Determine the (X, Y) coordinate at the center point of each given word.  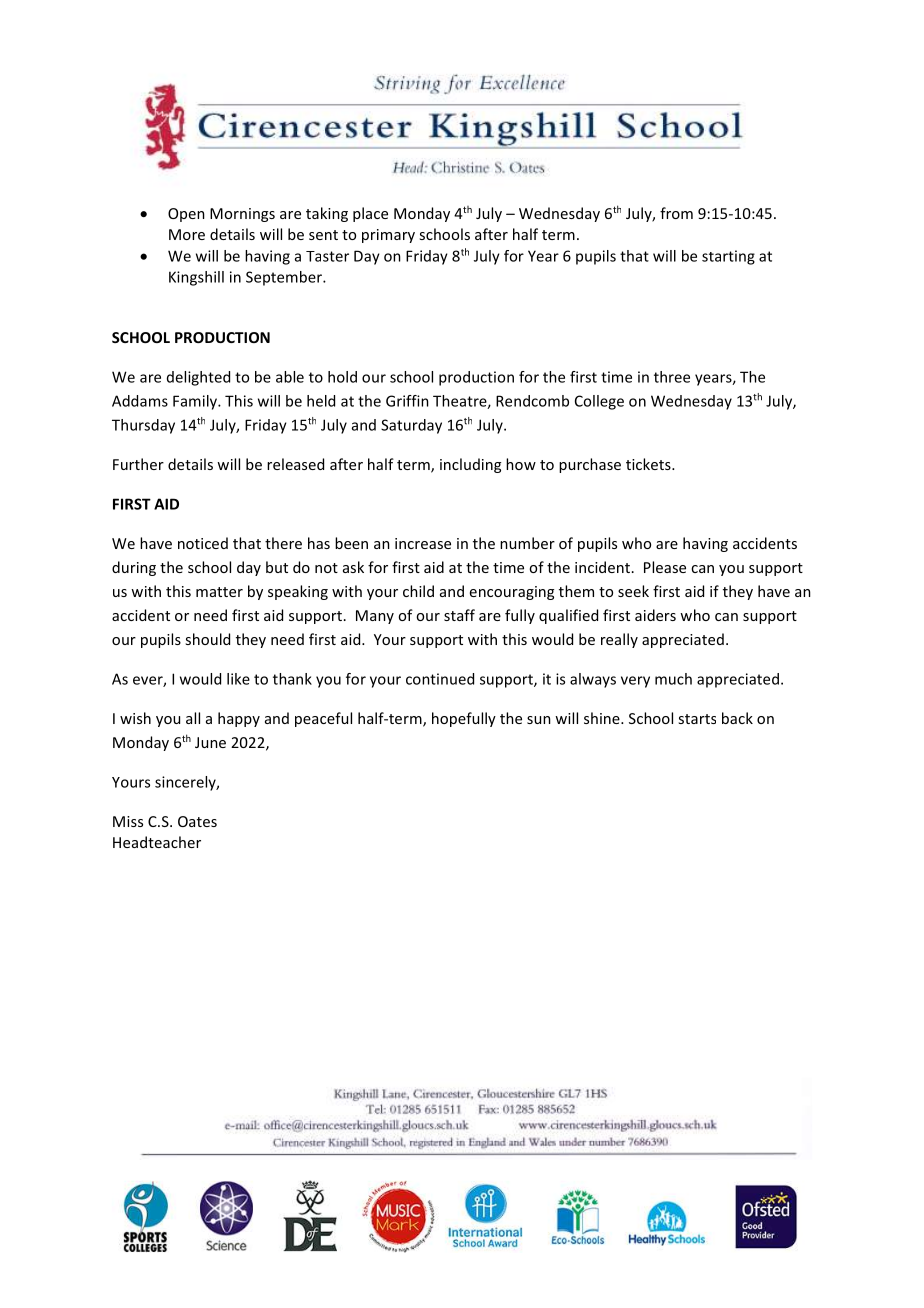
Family (196, 402)
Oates (197, 821)
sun (539, 720)
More (187, 234)
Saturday (411, 426)
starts (697, 719)
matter (219, 592)
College (599, 402)
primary (388, 236)
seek (633, 591)
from (676, 213)
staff (459, 615)
